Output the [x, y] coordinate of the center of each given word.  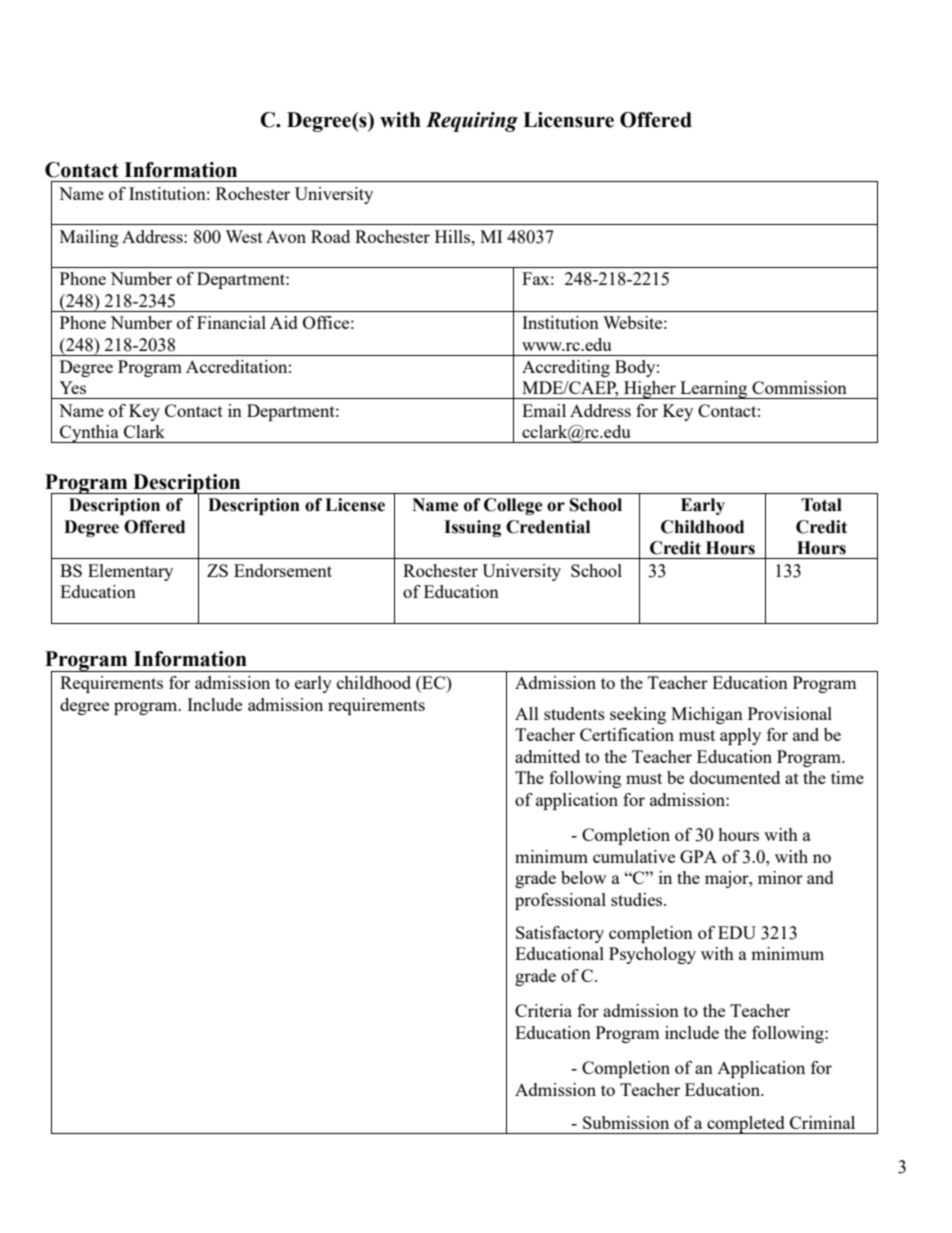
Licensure [568, 120]
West [244, 236]
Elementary [130, 572]
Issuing [472, 528]
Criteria [543, 1010]
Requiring [472, 122]
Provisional [790, 713]
